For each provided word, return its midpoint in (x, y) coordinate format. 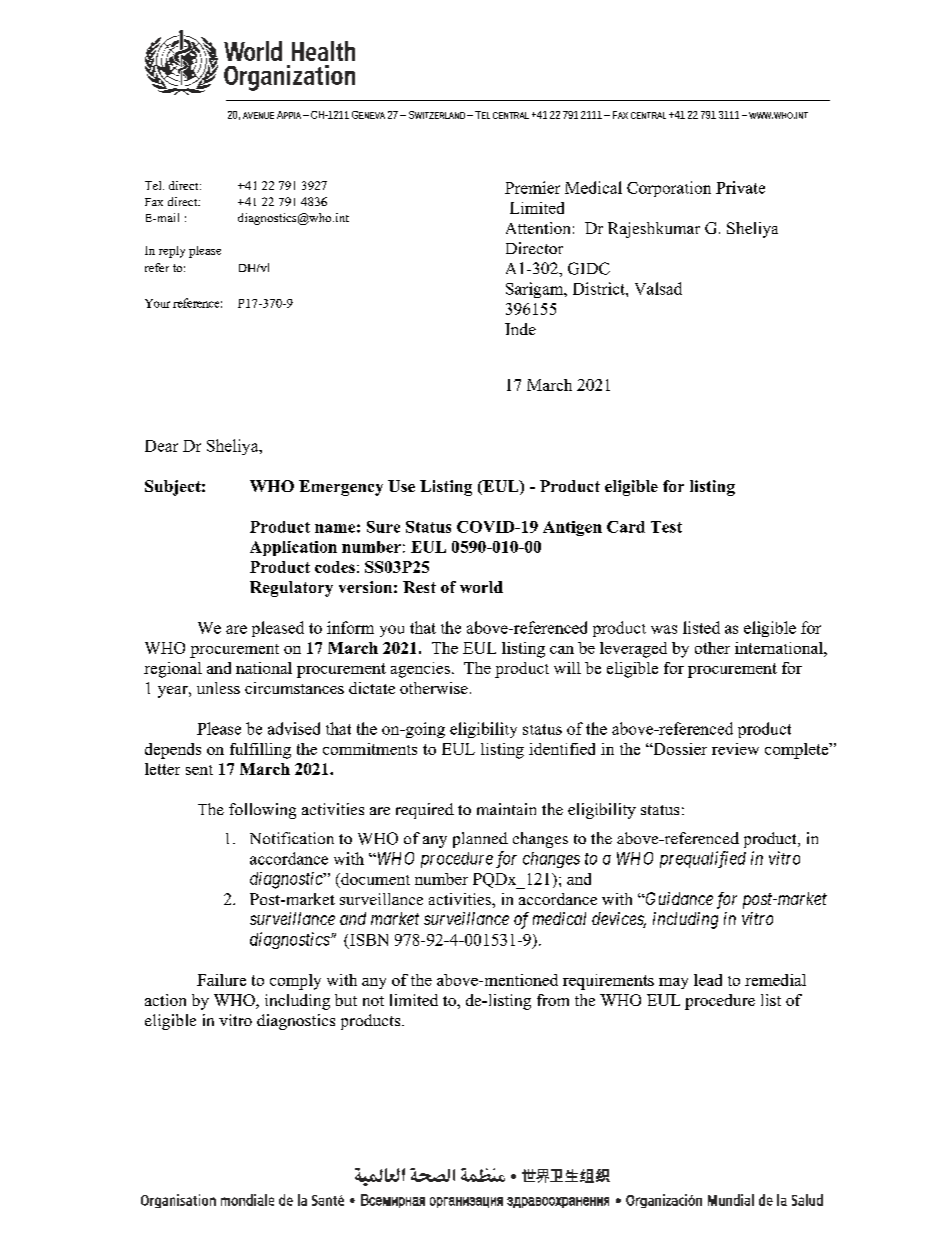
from (553, 1000)
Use (401, 486)
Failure (221, 980)
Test (666, 527)
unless (218, 688)
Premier (532, 187)
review (735, 749)
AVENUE (258, 115)
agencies (420, 670)
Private (740, 187)
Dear (161, 446)
